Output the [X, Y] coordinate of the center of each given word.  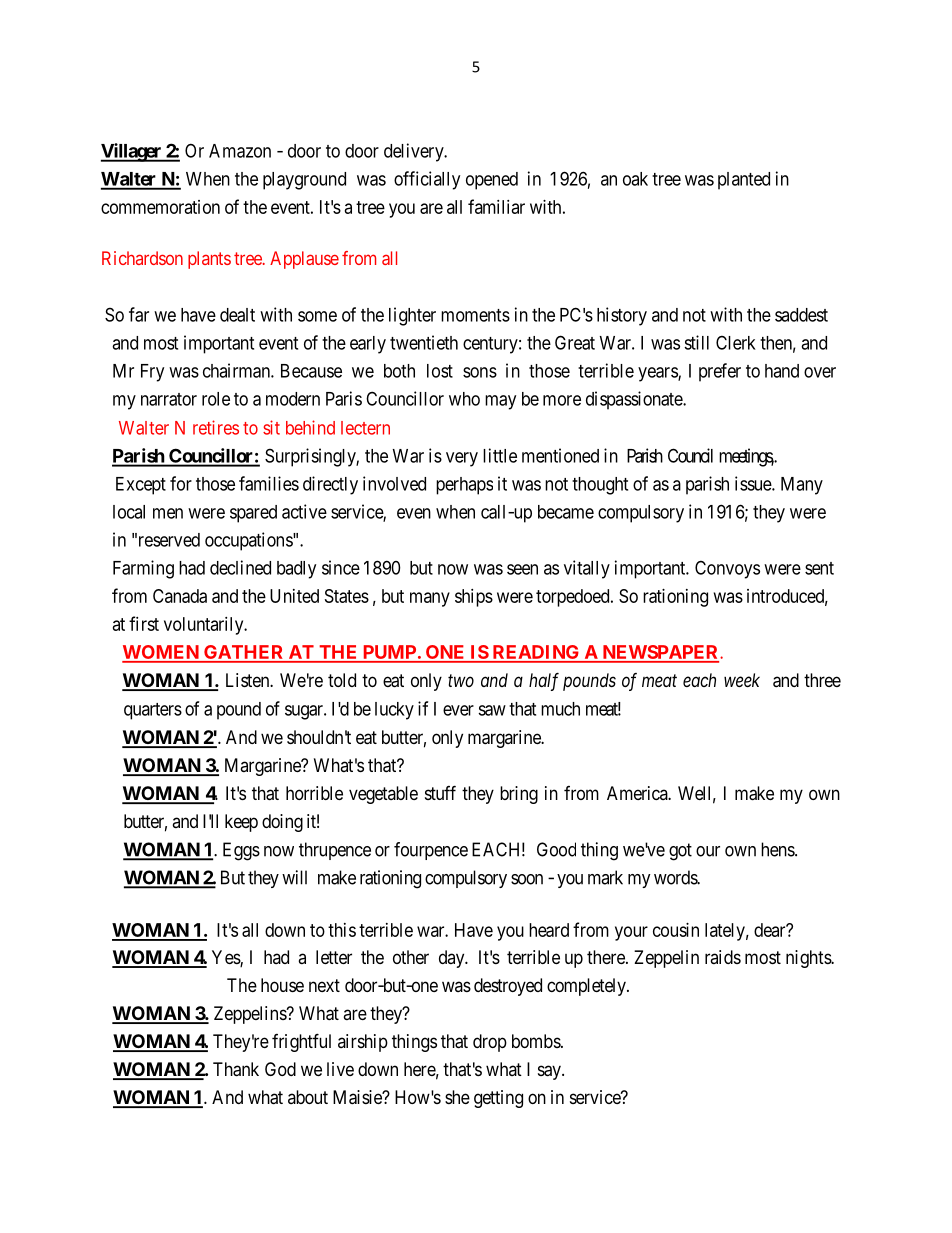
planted [744, 181]
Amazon [240, 151]
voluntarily [205, 626]
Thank [236, 1069]
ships [474, 598]
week [742, 680]
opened [492, 181]
